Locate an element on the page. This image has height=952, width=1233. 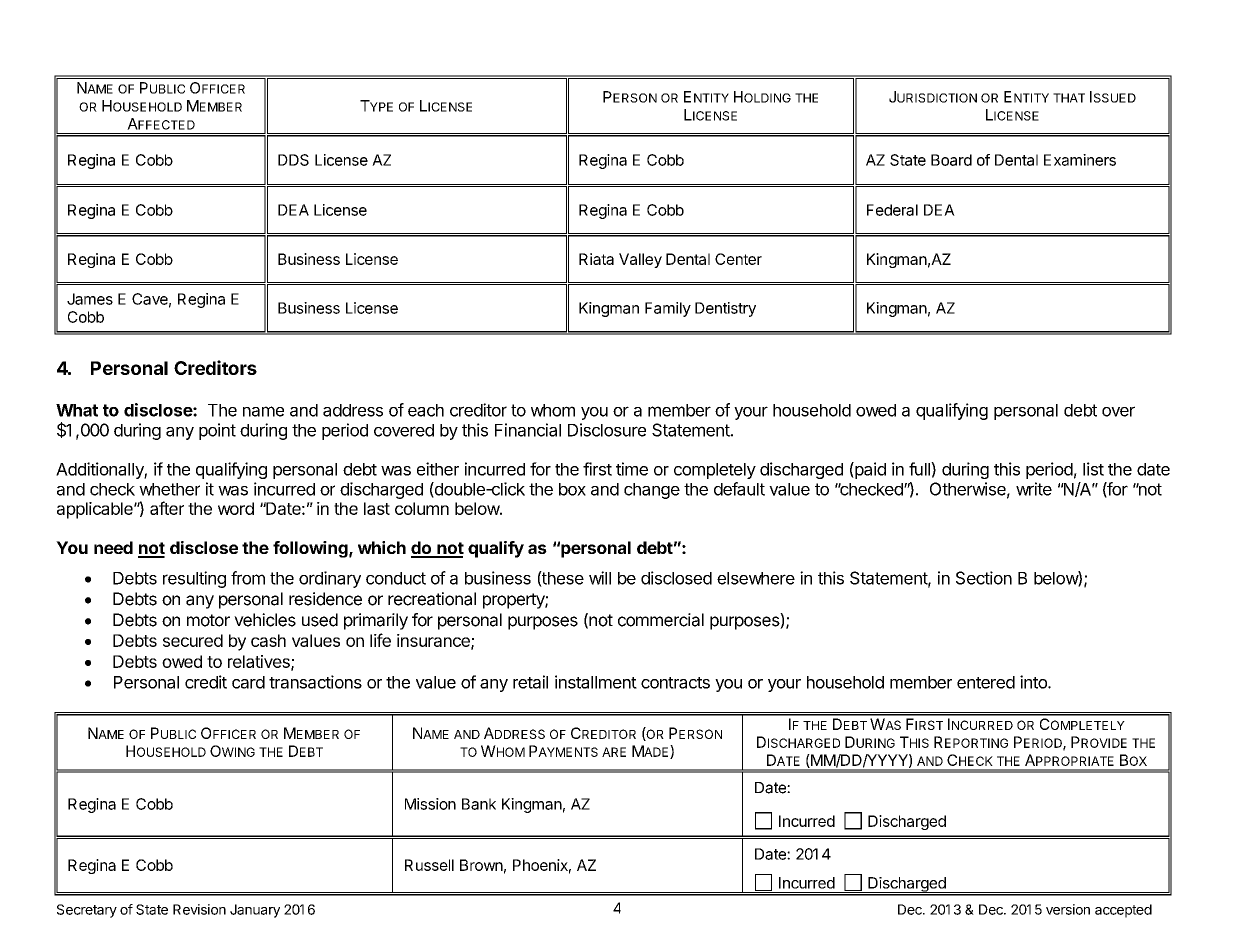
DDS is located at coordinates (293, 160).
